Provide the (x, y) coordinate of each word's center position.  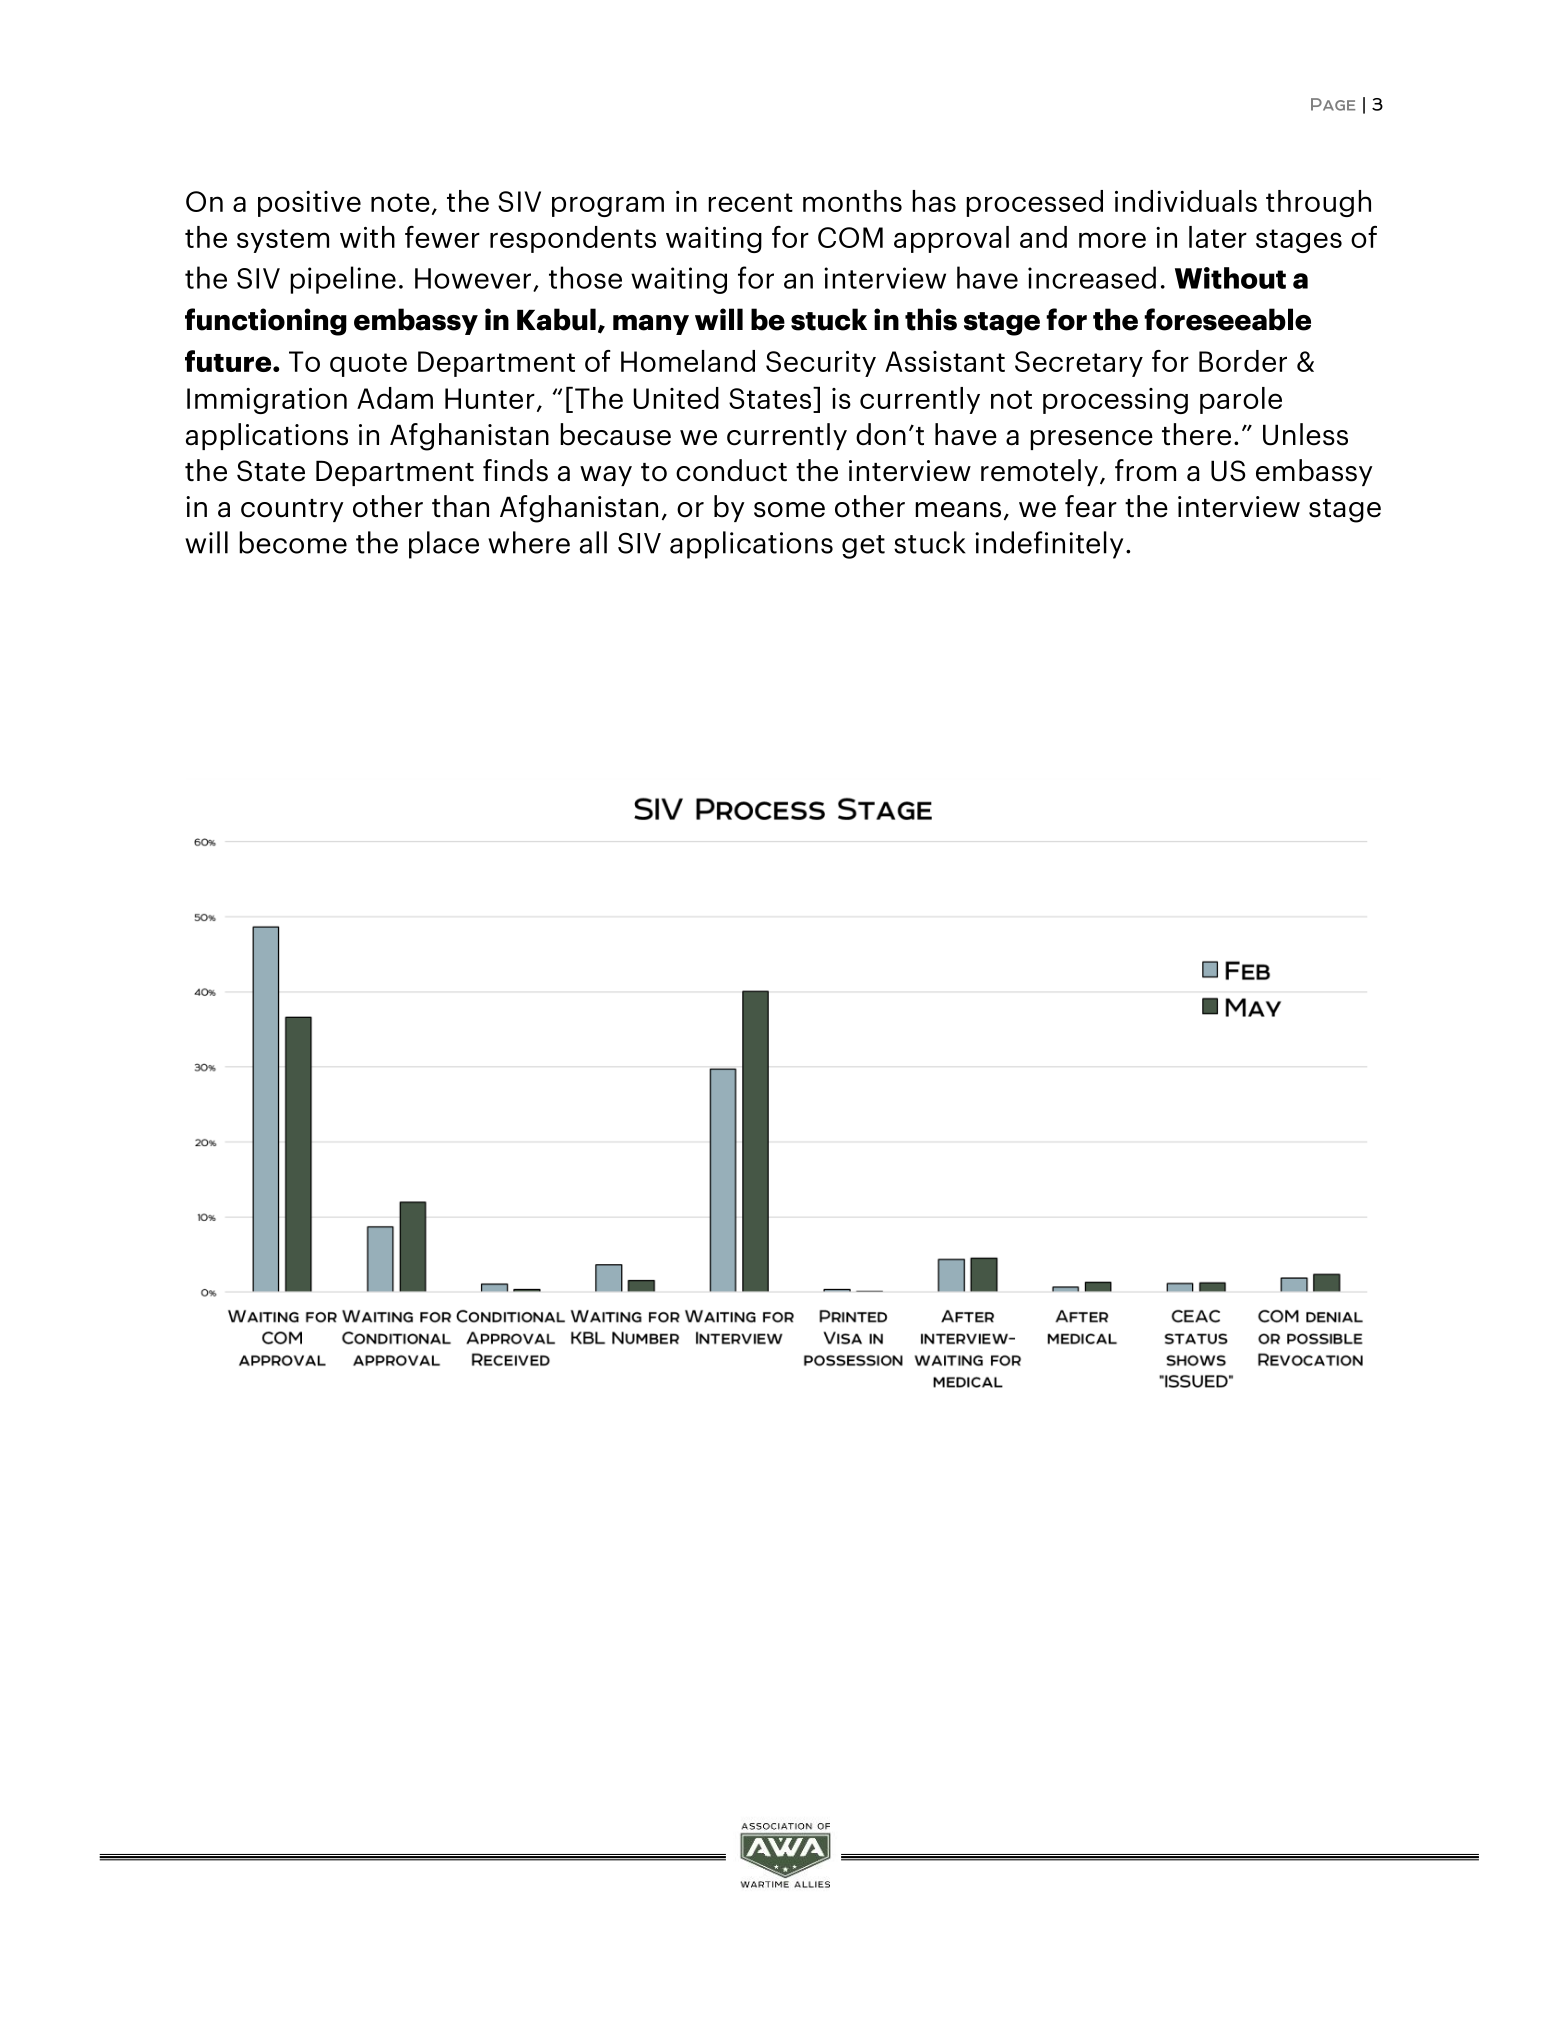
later (1218, 237)
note (400, 202)
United (676, 398)
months (852, 201)
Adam (395, 398)
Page (1333, 104)
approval (951, 239)
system (283, 241)
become (293, 542)
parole (1241, 400)
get (863, 547)
